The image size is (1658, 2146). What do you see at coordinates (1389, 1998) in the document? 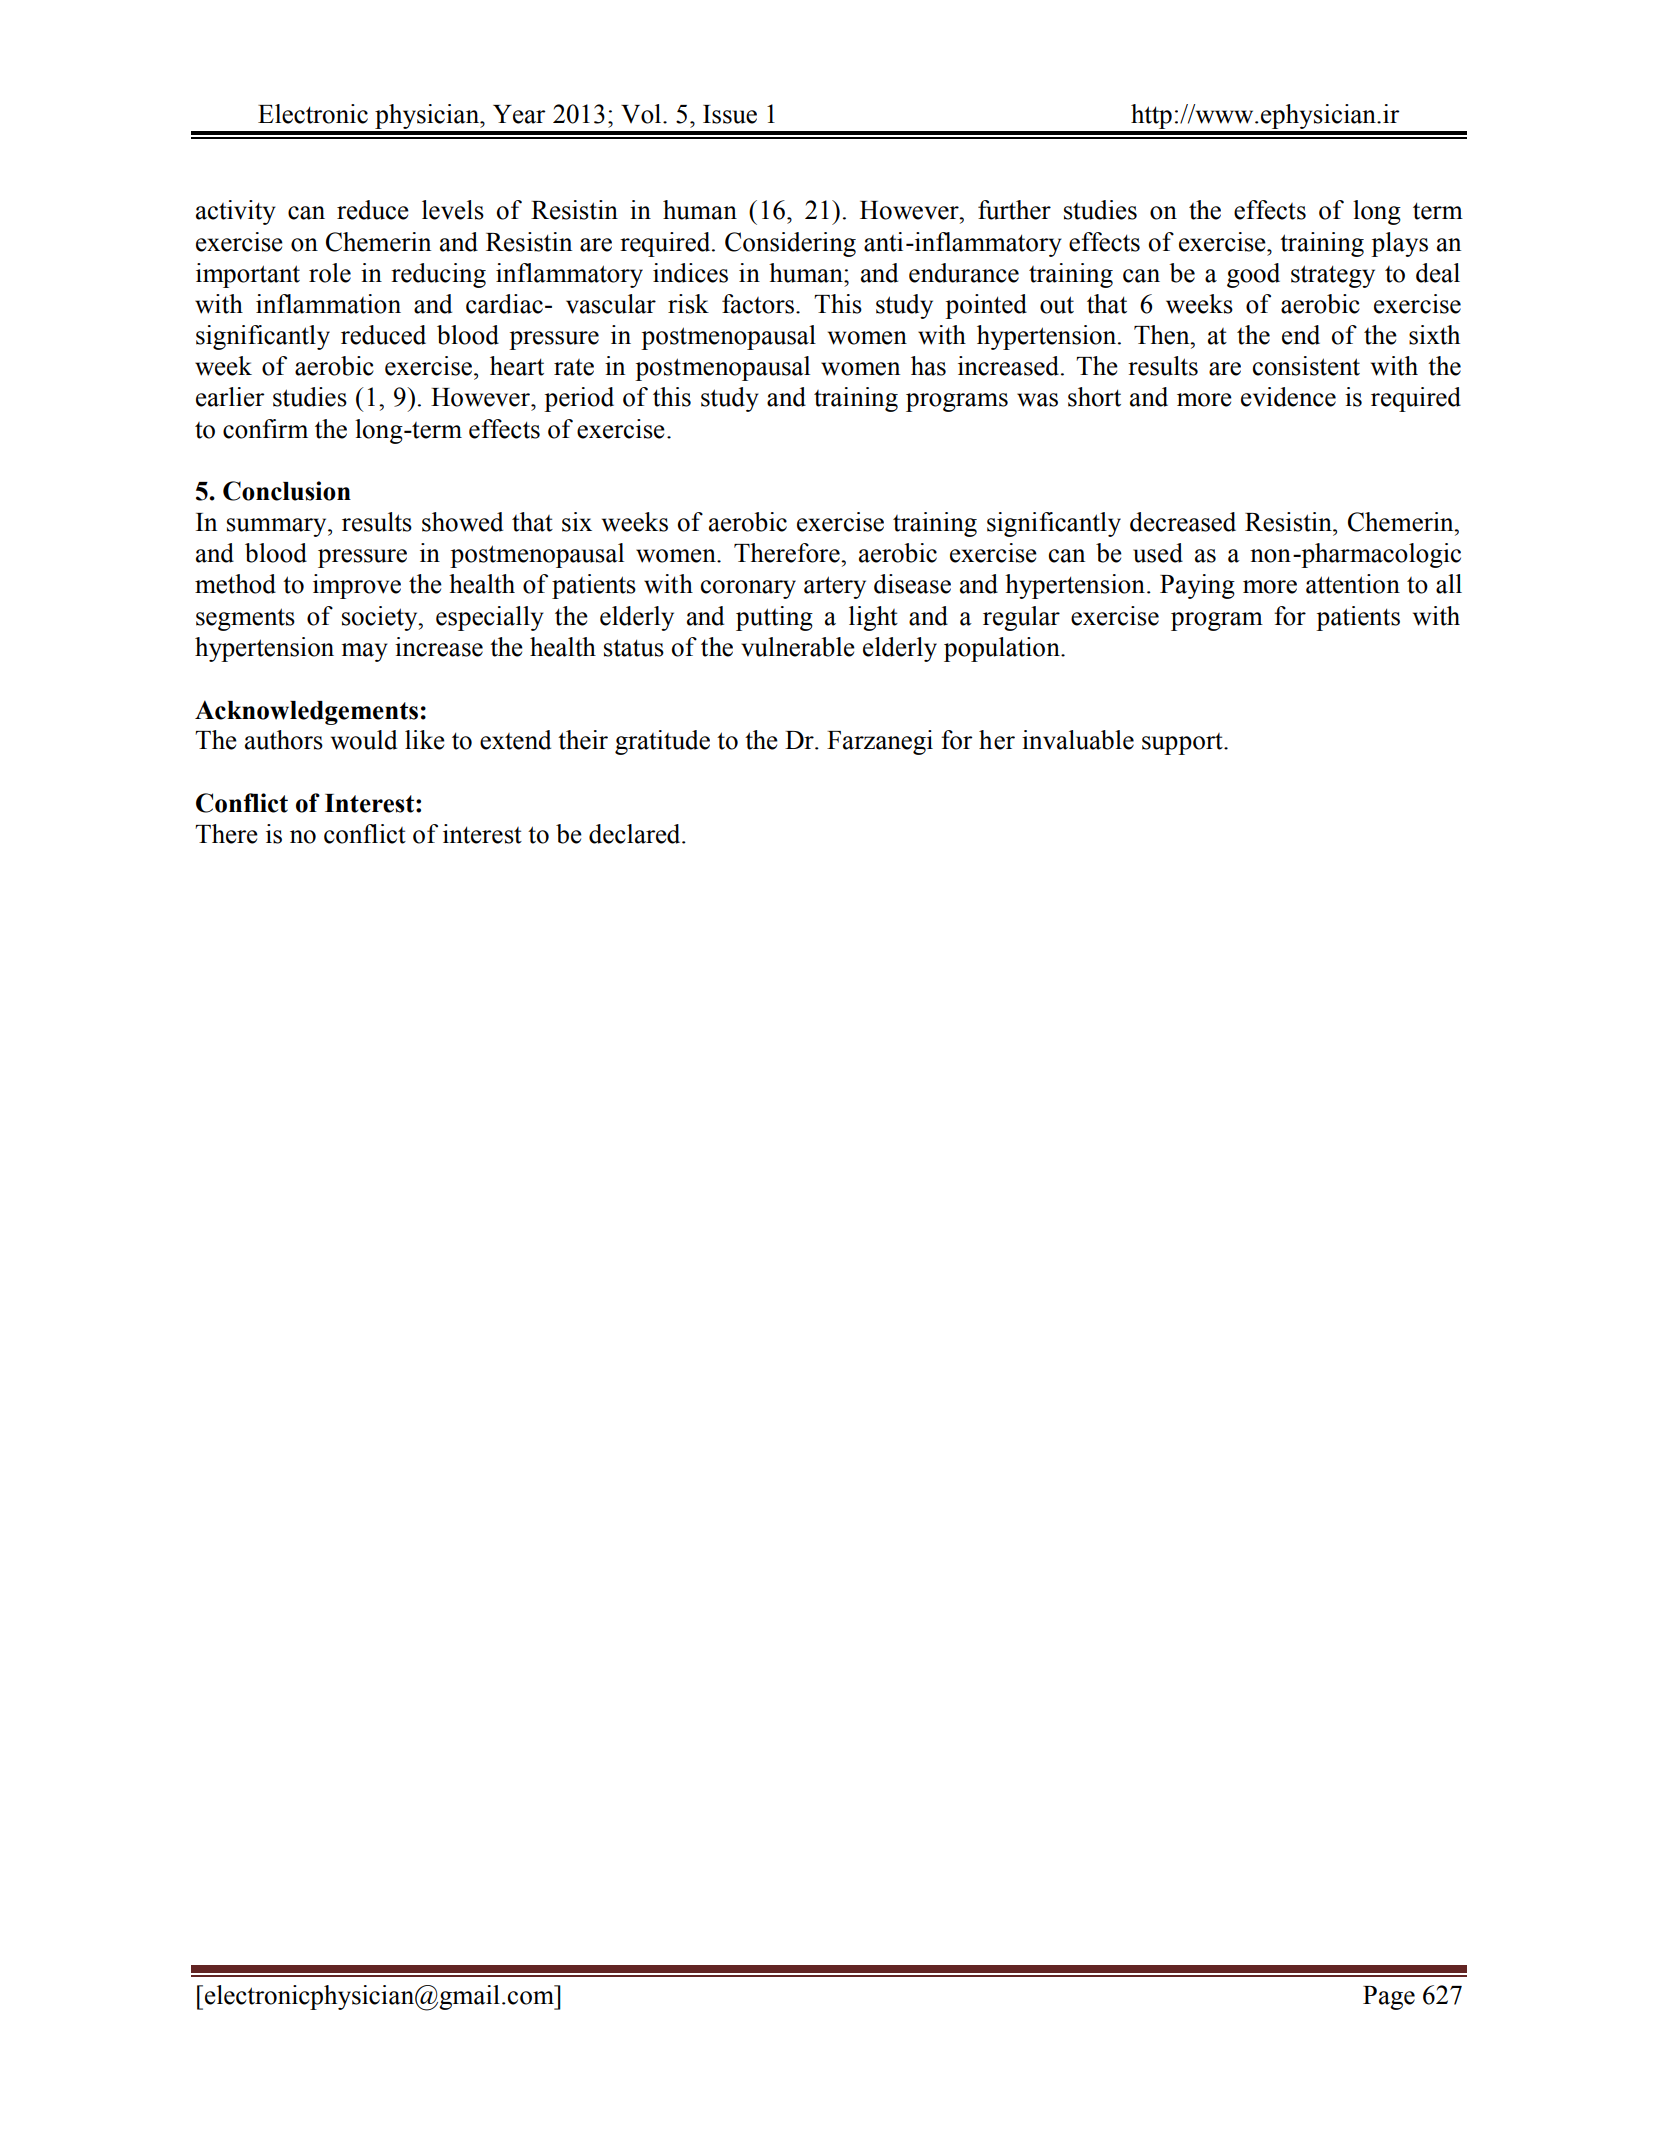
I see `Page` at bounding box center [1389, 1998].
